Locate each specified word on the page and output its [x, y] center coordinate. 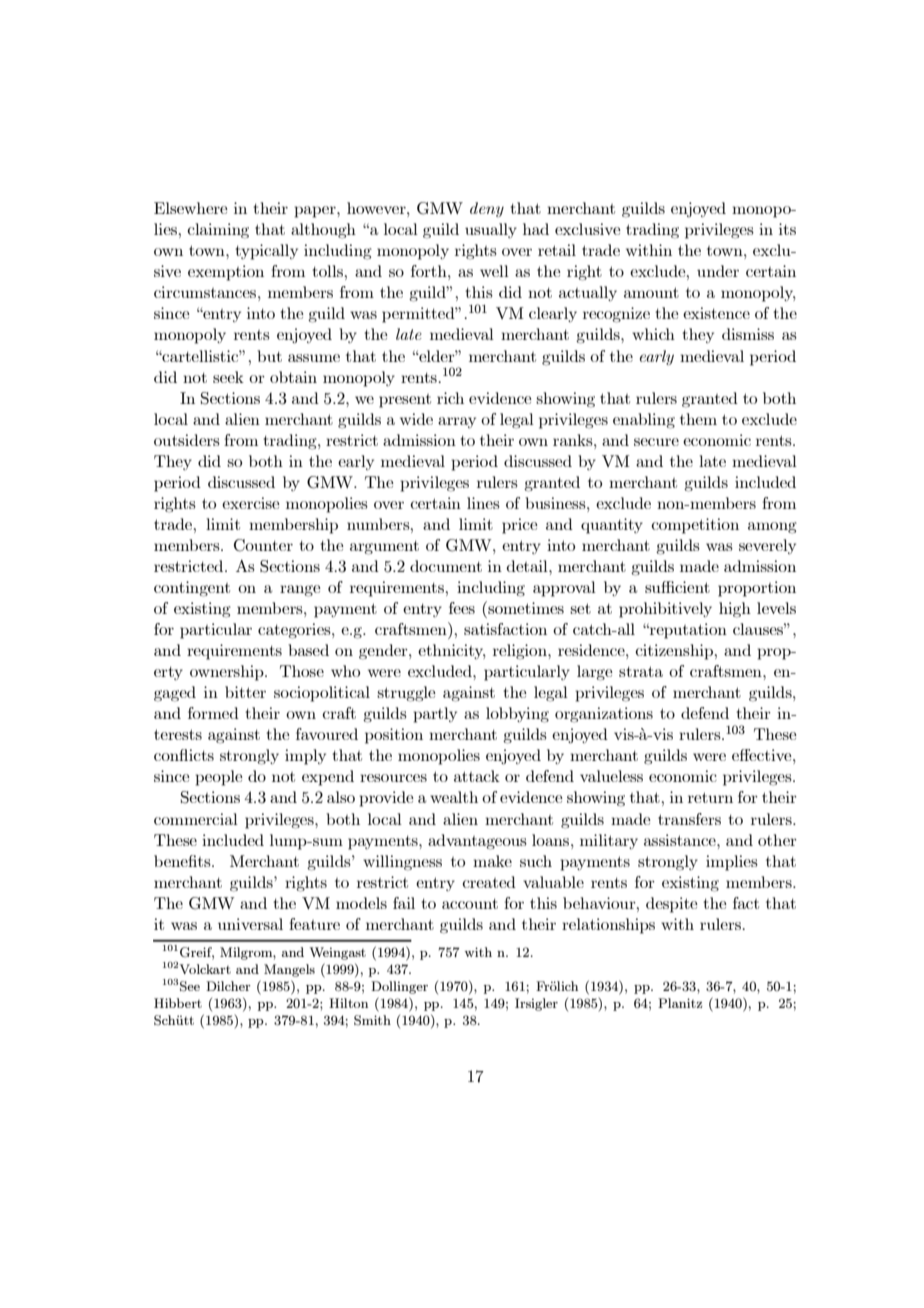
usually [491, 230]
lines [483, 503]
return [710, 797]
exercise [251, 503]
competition [695, 526]
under [718, 271]
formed [213, 713]
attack [477, 776]
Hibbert [178, 1003]
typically [266, 252]
